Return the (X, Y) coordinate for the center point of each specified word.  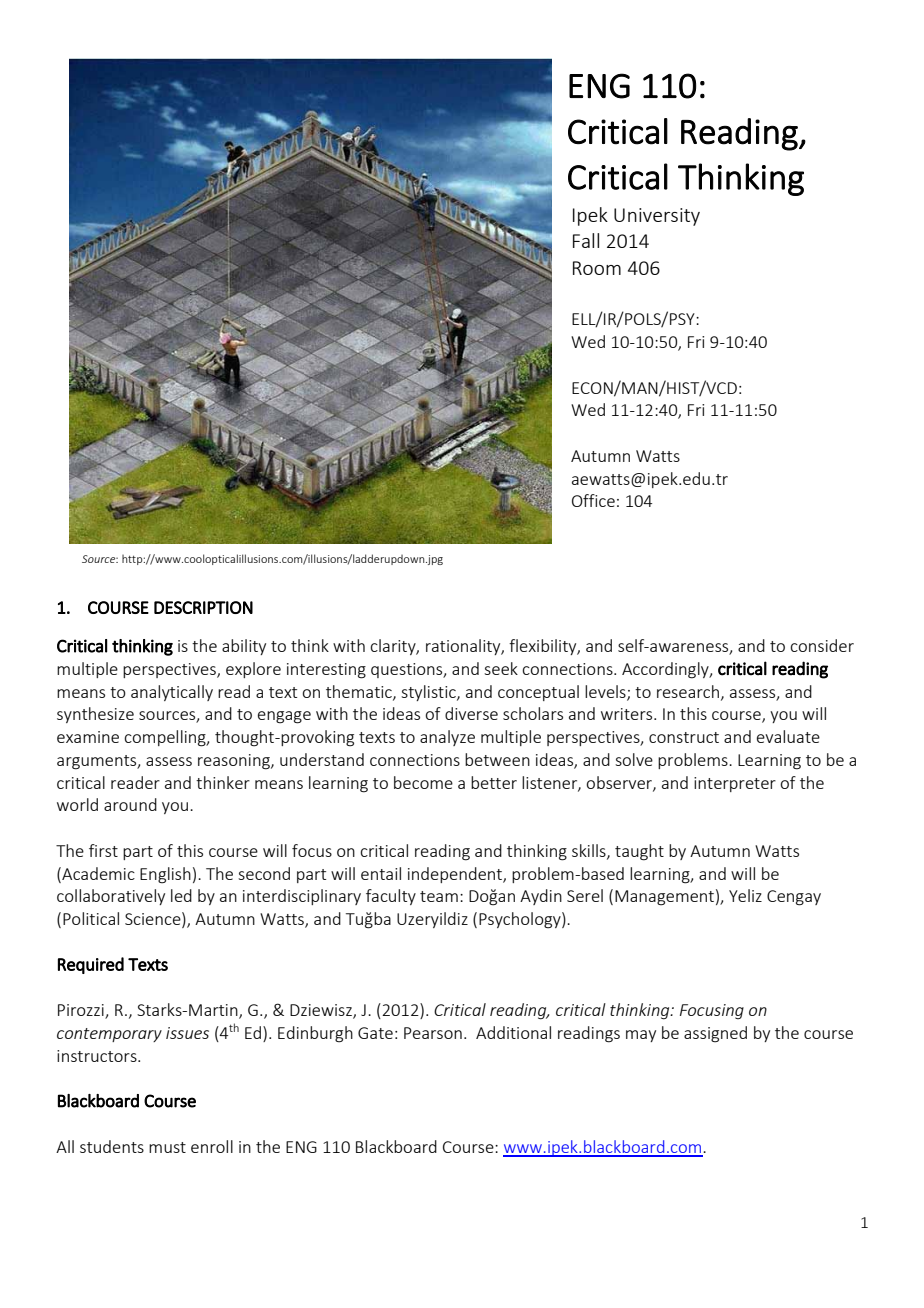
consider (822, 645)
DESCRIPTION (203, 607)
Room (597, 268)
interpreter (735, 784)
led (181, 895)
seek (501, 668)
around (130, 804)
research (688, 691)
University (657, 217)
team (439, 896)
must (167, 1147)
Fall (586, 240)
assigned (715, 1034)
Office (593, 500)
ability (244, 647)
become (423, 782)
